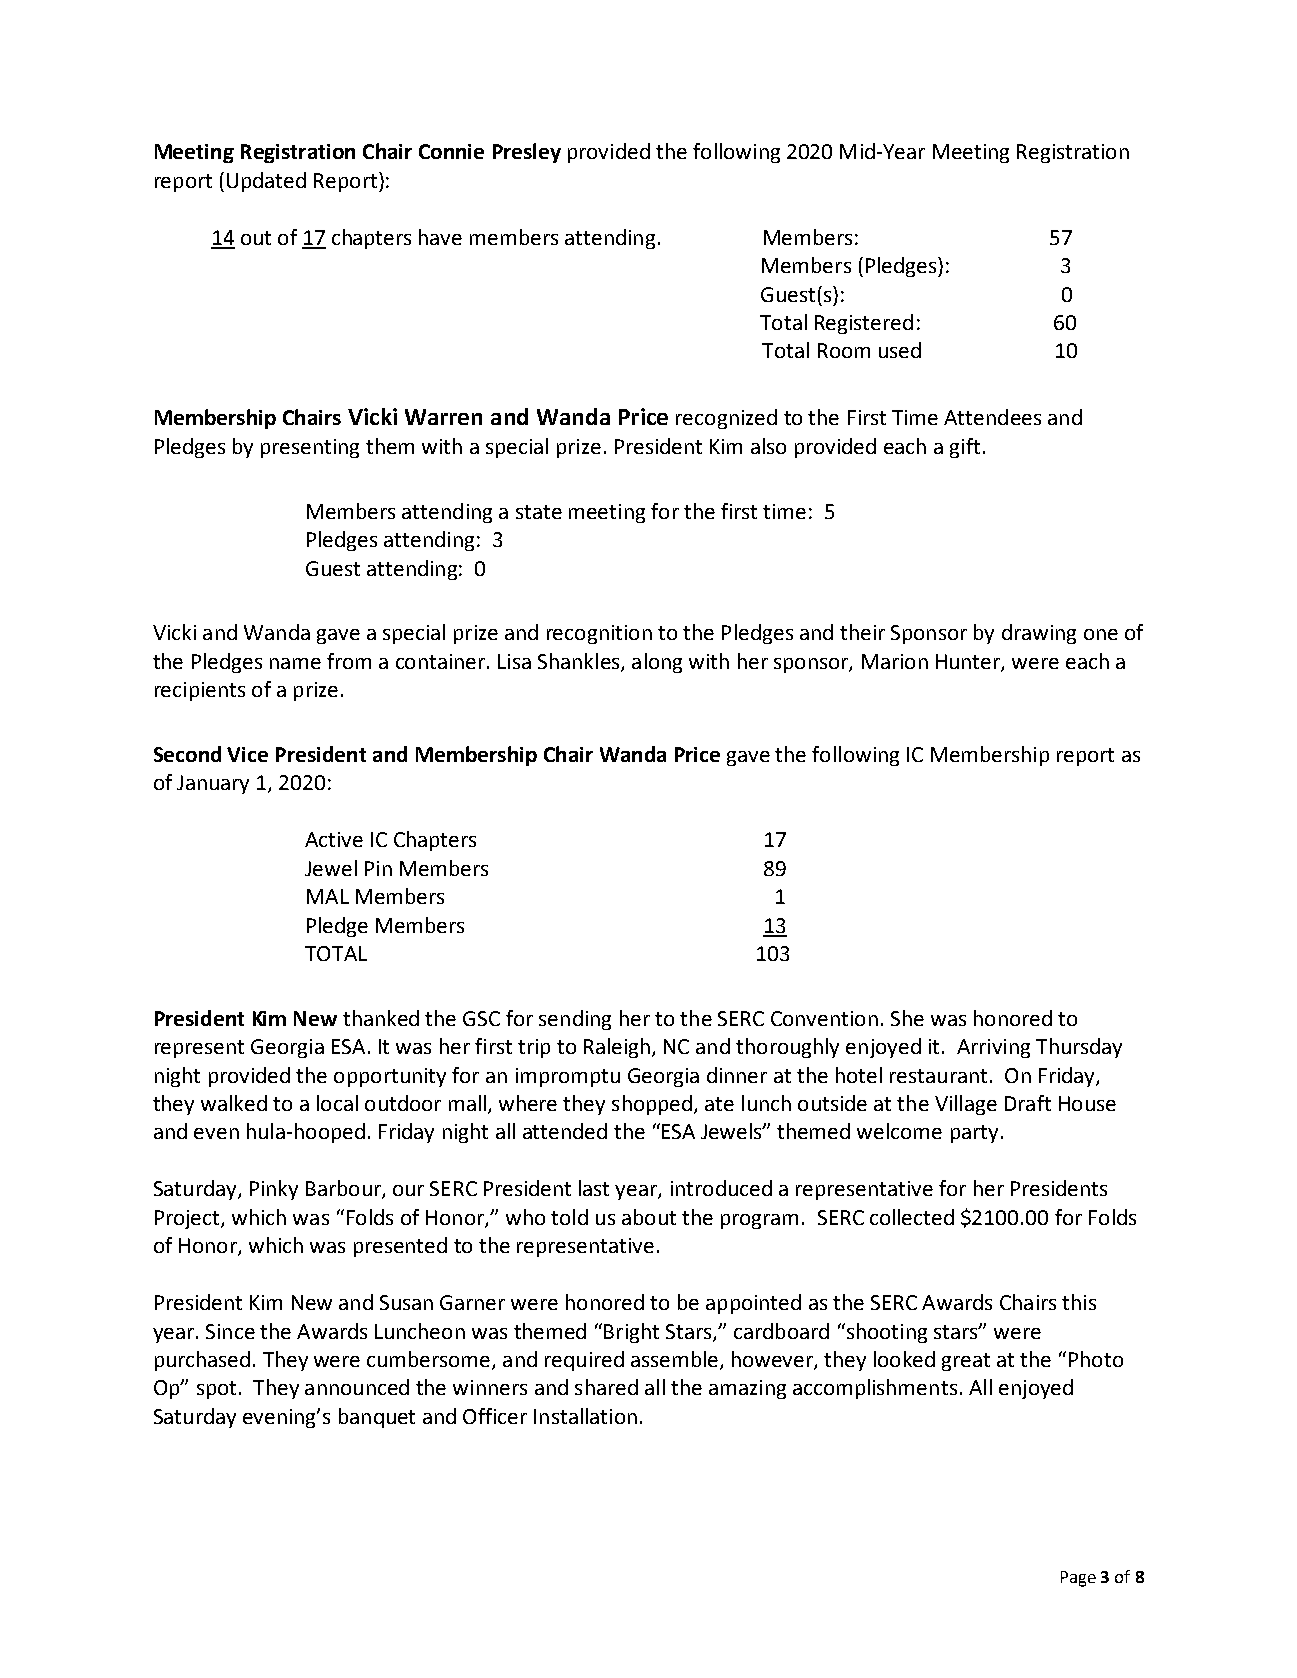 The width and height of the image is (1297, 1678). Describe the element at coordinates (585, 1416) in the image. I see `Installation` at that location.
